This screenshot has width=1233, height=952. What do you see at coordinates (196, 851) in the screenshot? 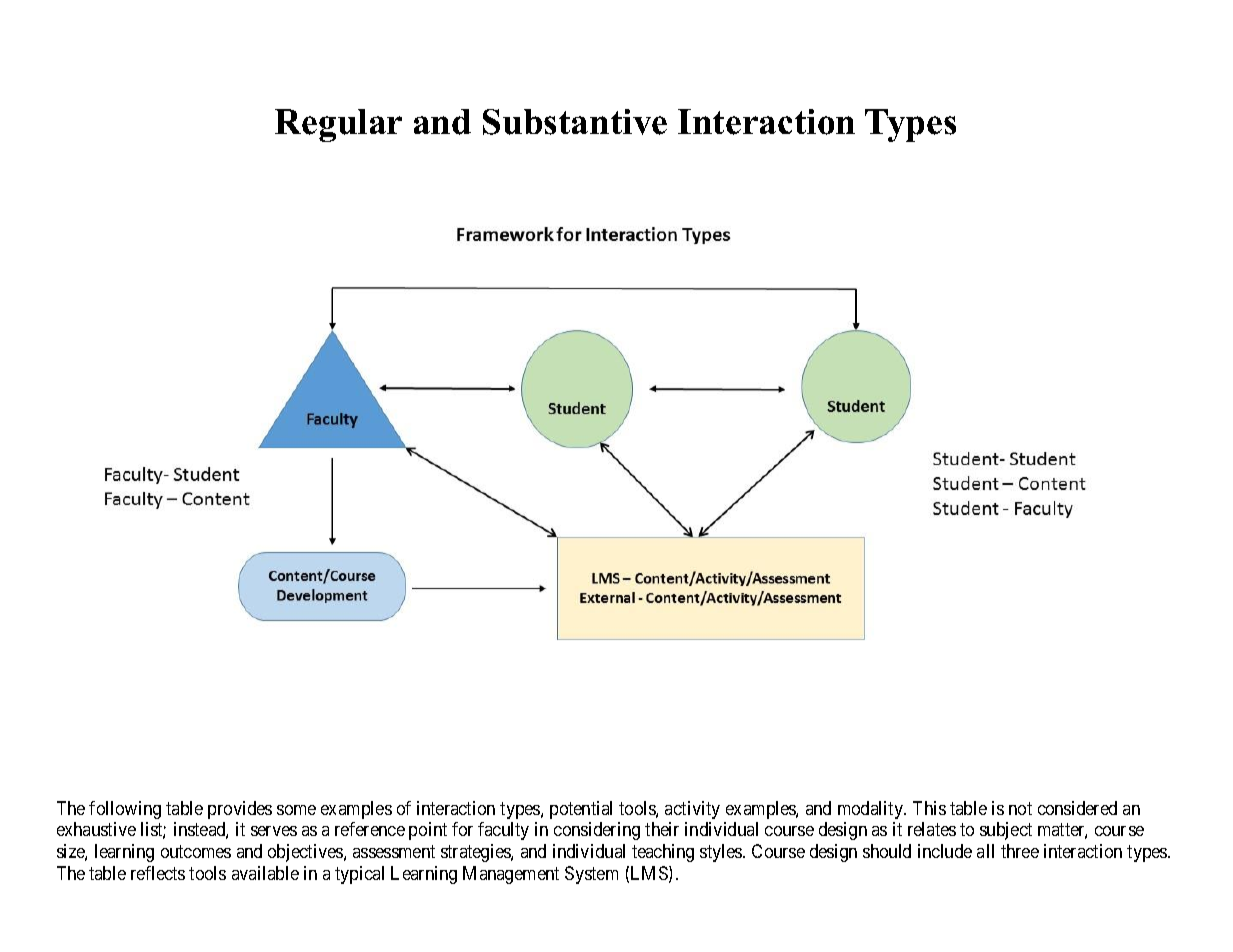
I see `outcomes` at bounding box center [196, 851].
